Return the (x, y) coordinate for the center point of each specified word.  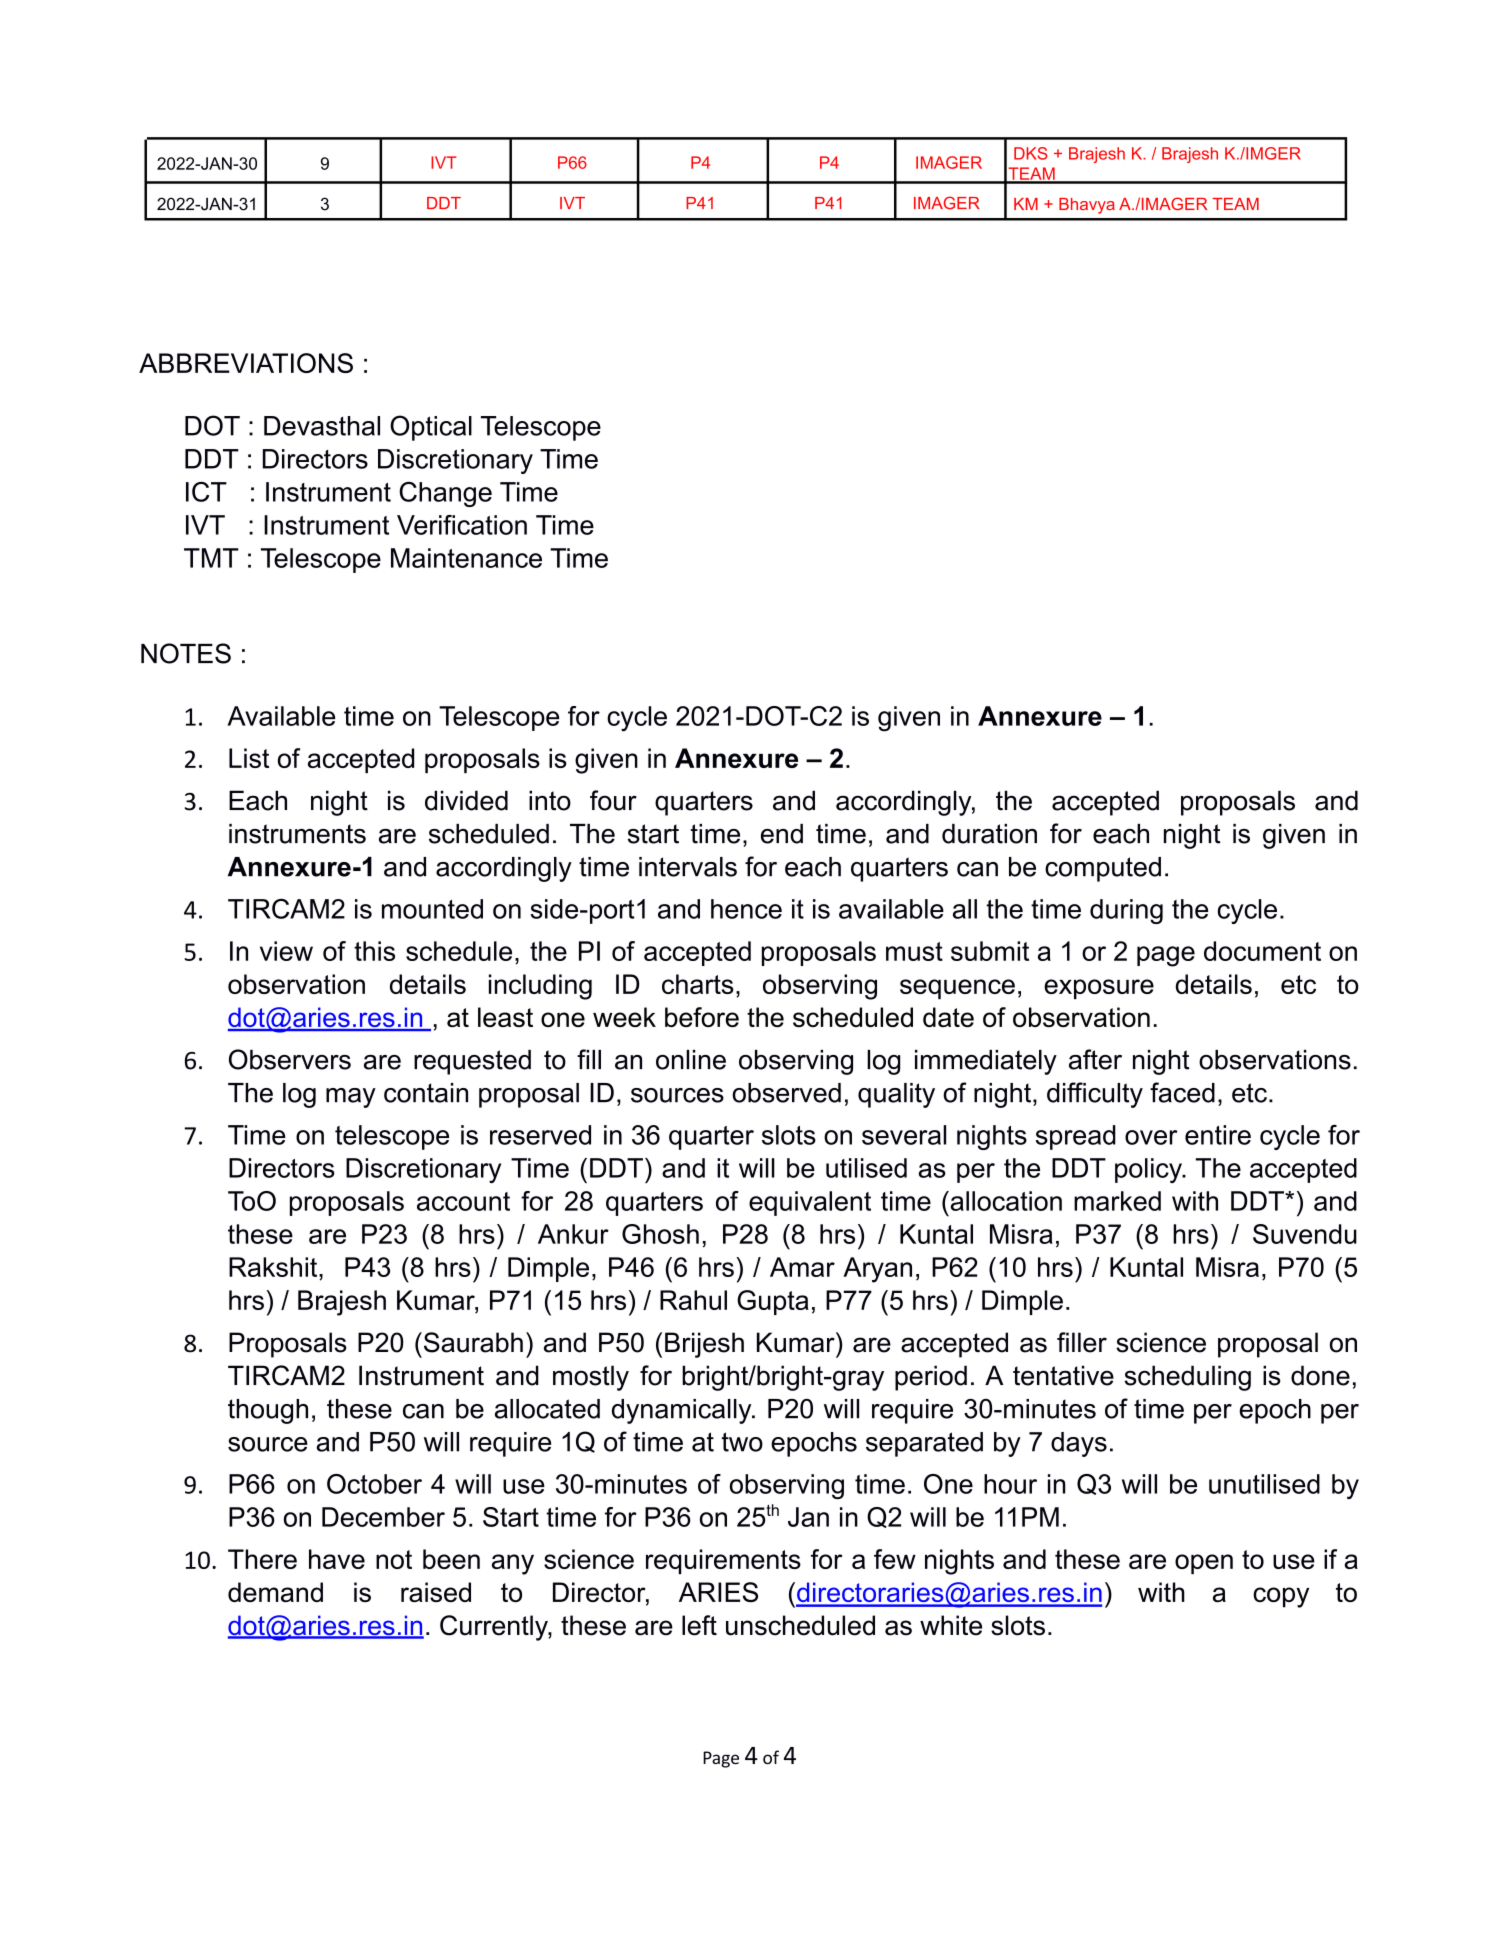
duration (989, 834)
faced (1182, 1092)
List (249, 758)
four (613, 800)
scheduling (1187, 1378)
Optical (431, 428)
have (337, 1559)
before (702, 1017)
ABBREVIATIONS (246, 363)
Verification (462, 525)
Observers (290, 1059)
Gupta (773, 1302)
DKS (1031, 153)
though (268, 1411)
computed (1103, 869)
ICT (206, 492)
